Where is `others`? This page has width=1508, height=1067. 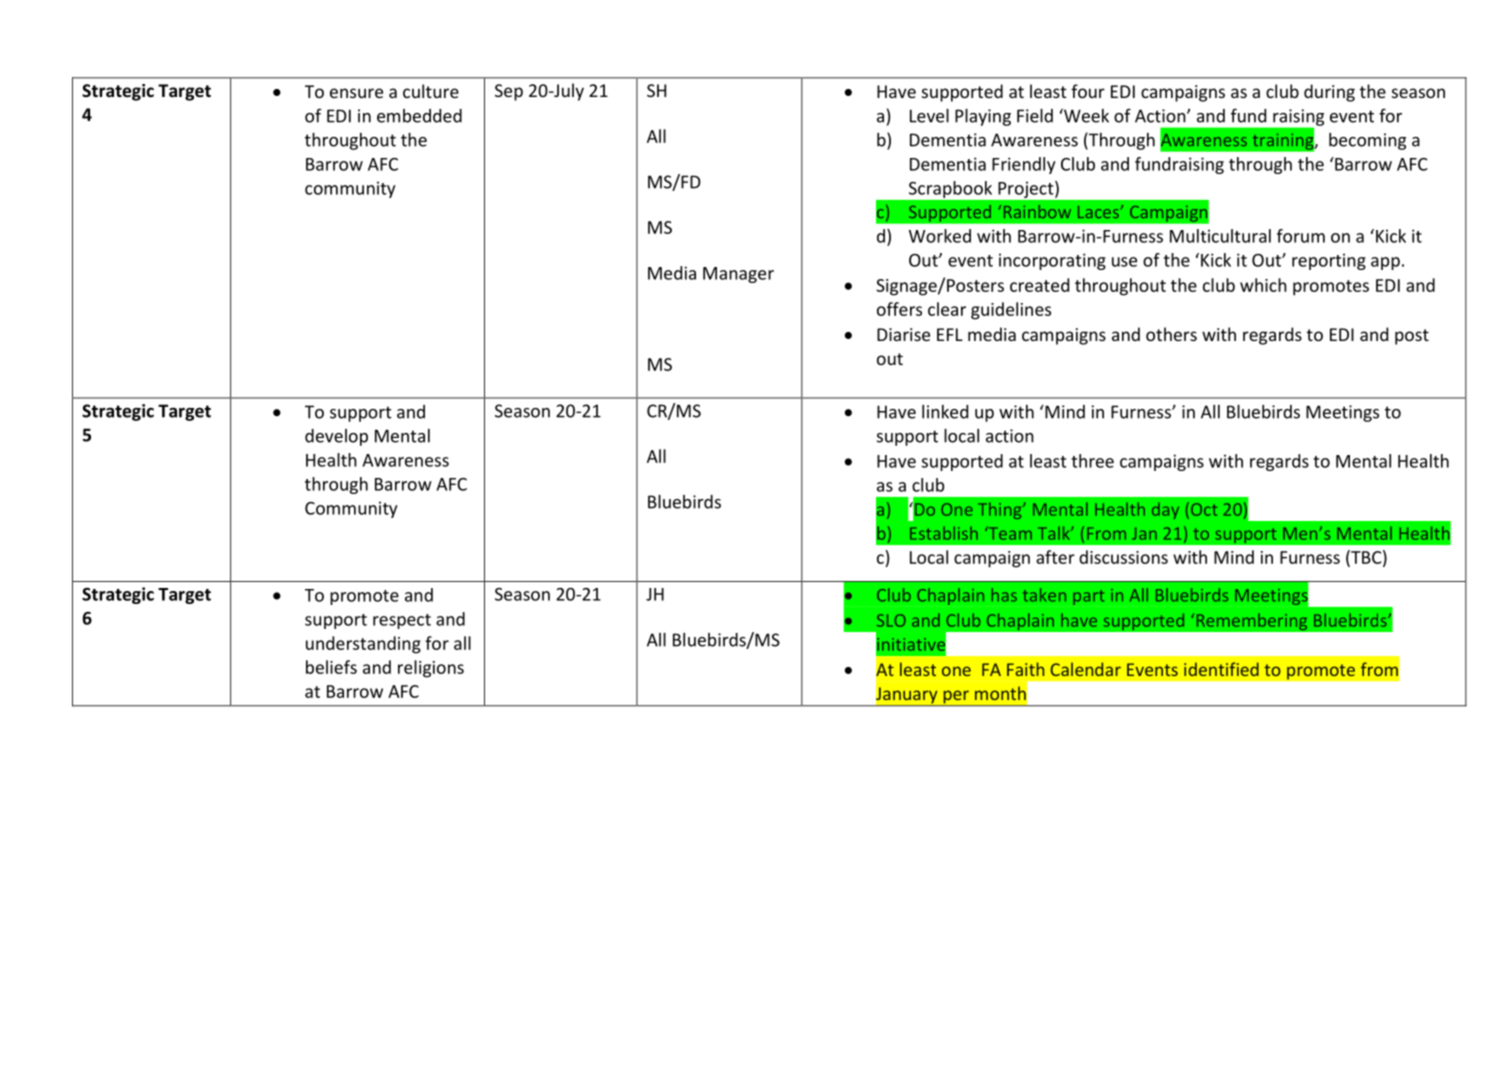
others is located at coordinates (1171, 334).
